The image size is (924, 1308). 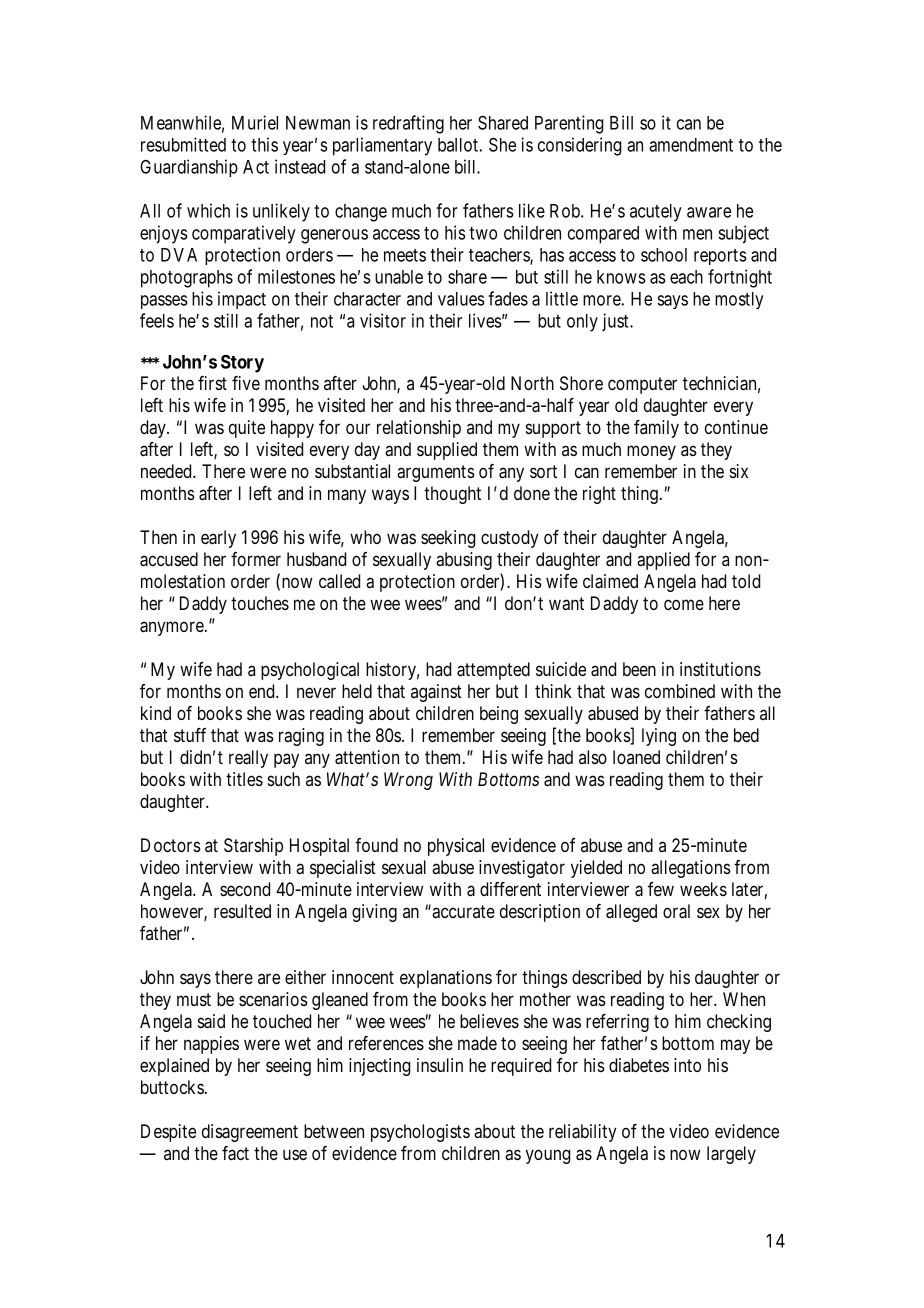 I want to click on second, so click(x=245, y=889).
